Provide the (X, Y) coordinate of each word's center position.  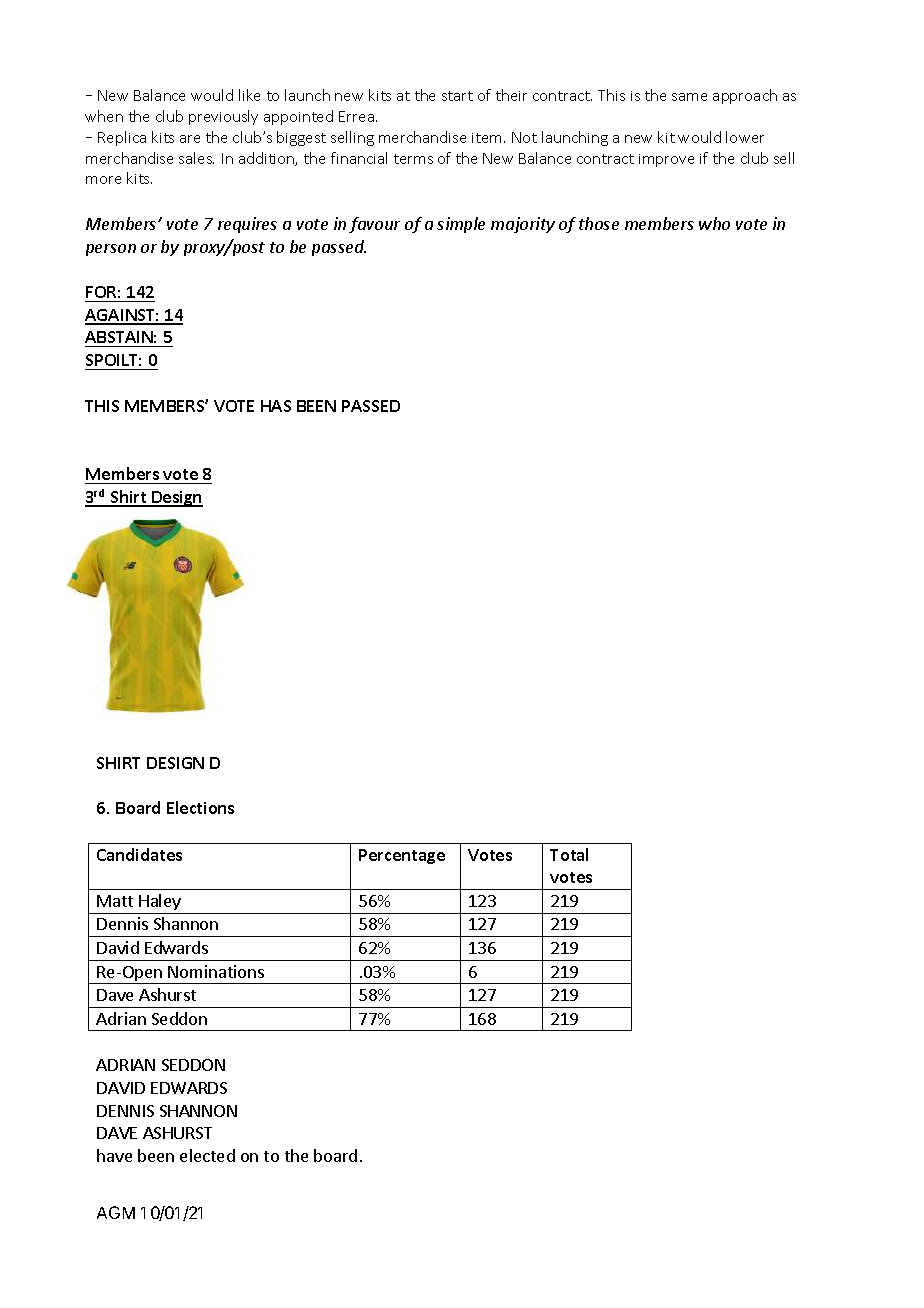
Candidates (139, 854)
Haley (160, 902)
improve (666, 160)
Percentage (402, 856)
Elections (200, 807)
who (714, 223)
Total (569, 854)
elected (207, 1155)
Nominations (216, 971)
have (114, 1155)
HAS (276, 406)
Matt (115, 901)
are (190, 139)
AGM (116, 1212)
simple (461, 225)
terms (413, 159)
